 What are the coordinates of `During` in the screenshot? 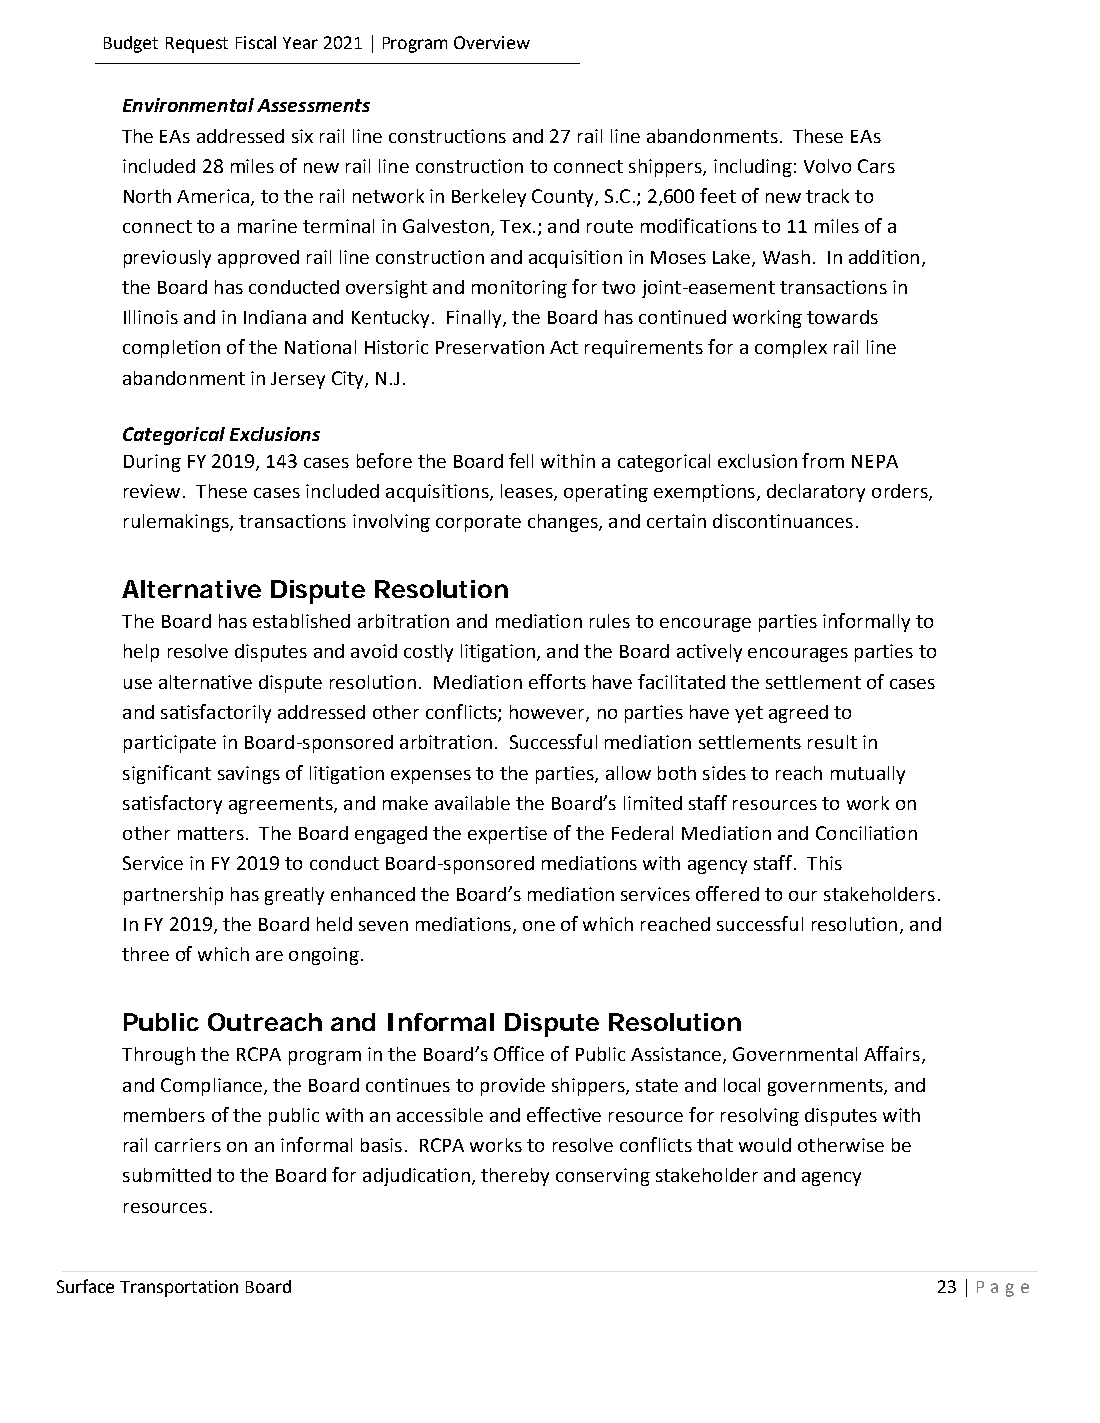 It's located at (152, 463).
